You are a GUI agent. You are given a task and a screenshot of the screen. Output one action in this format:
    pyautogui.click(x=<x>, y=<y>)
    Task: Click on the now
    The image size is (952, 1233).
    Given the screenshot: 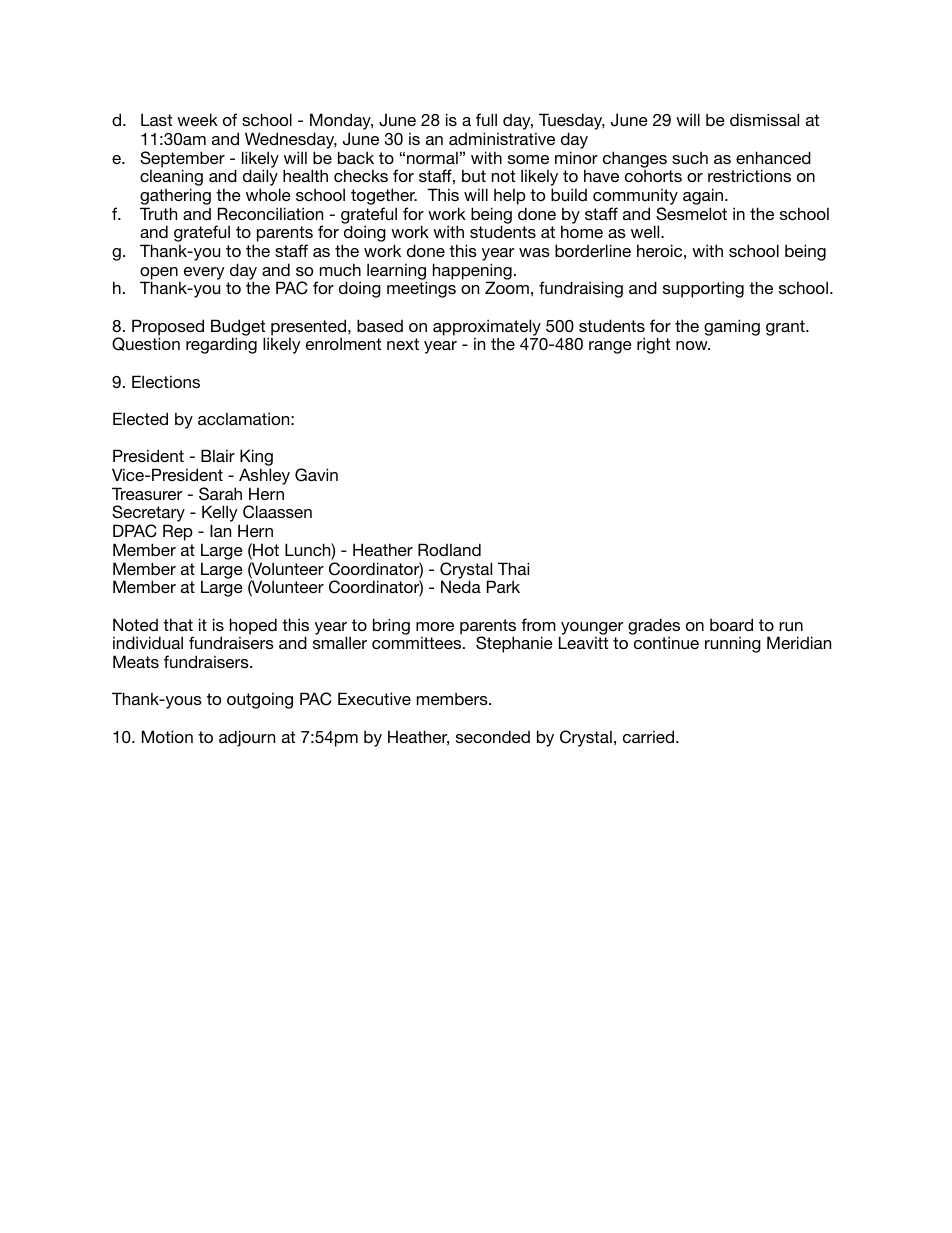 What is the action you would take?
    pyautogui.click(x=693, y=345)
